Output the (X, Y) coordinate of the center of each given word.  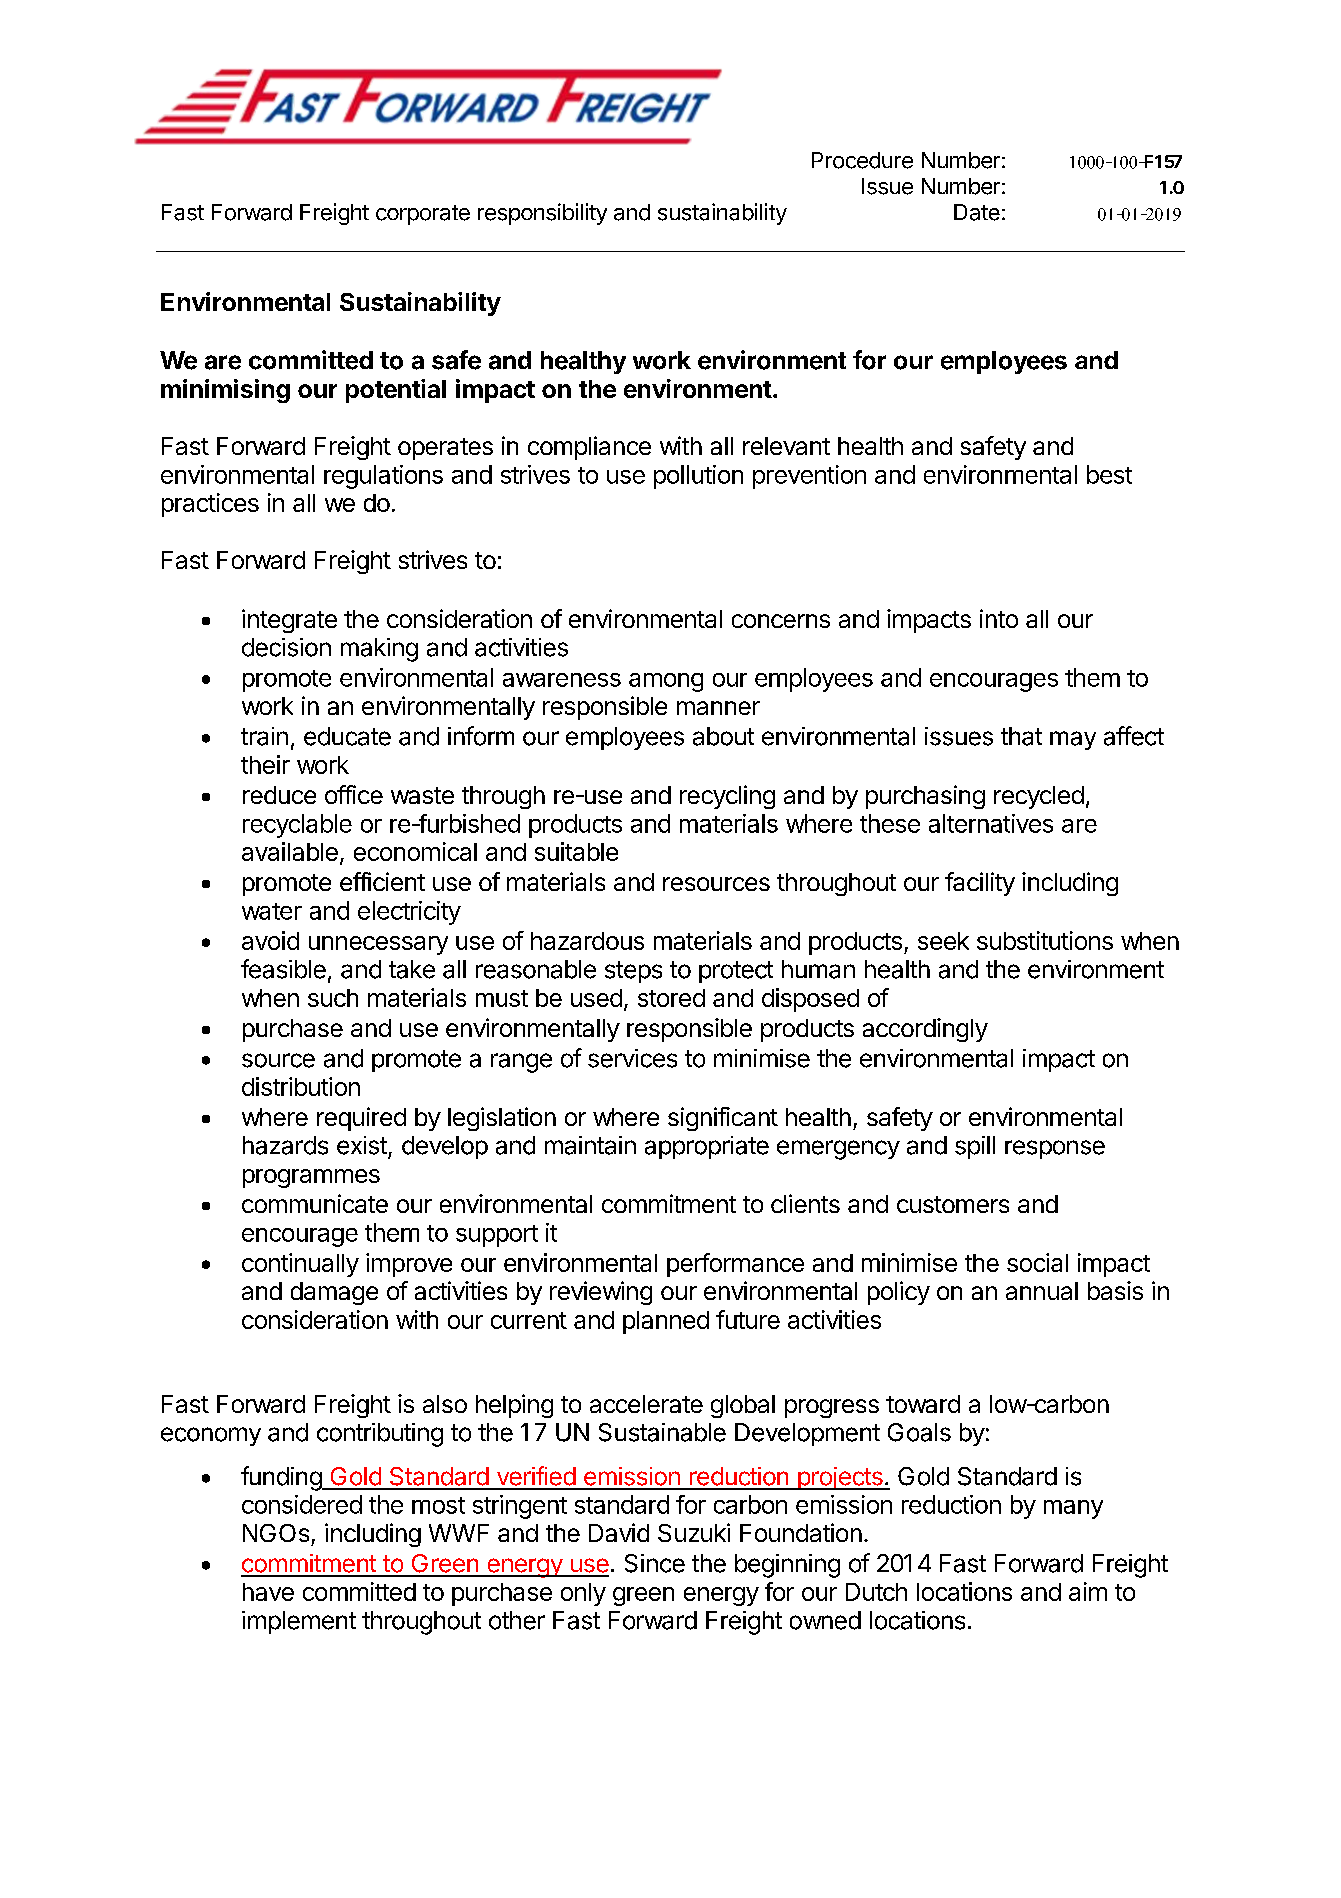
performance (735, 1265)
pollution (698, 477)
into (999, 618)
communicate (315, 1203)
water (272, 911)
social (1037, 1262)
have (268, 1592)
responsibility (542, 214)
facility (980, 884)
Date (977, 212)
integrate (289, 621)
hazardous (587, 941)
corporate (423, 215)
